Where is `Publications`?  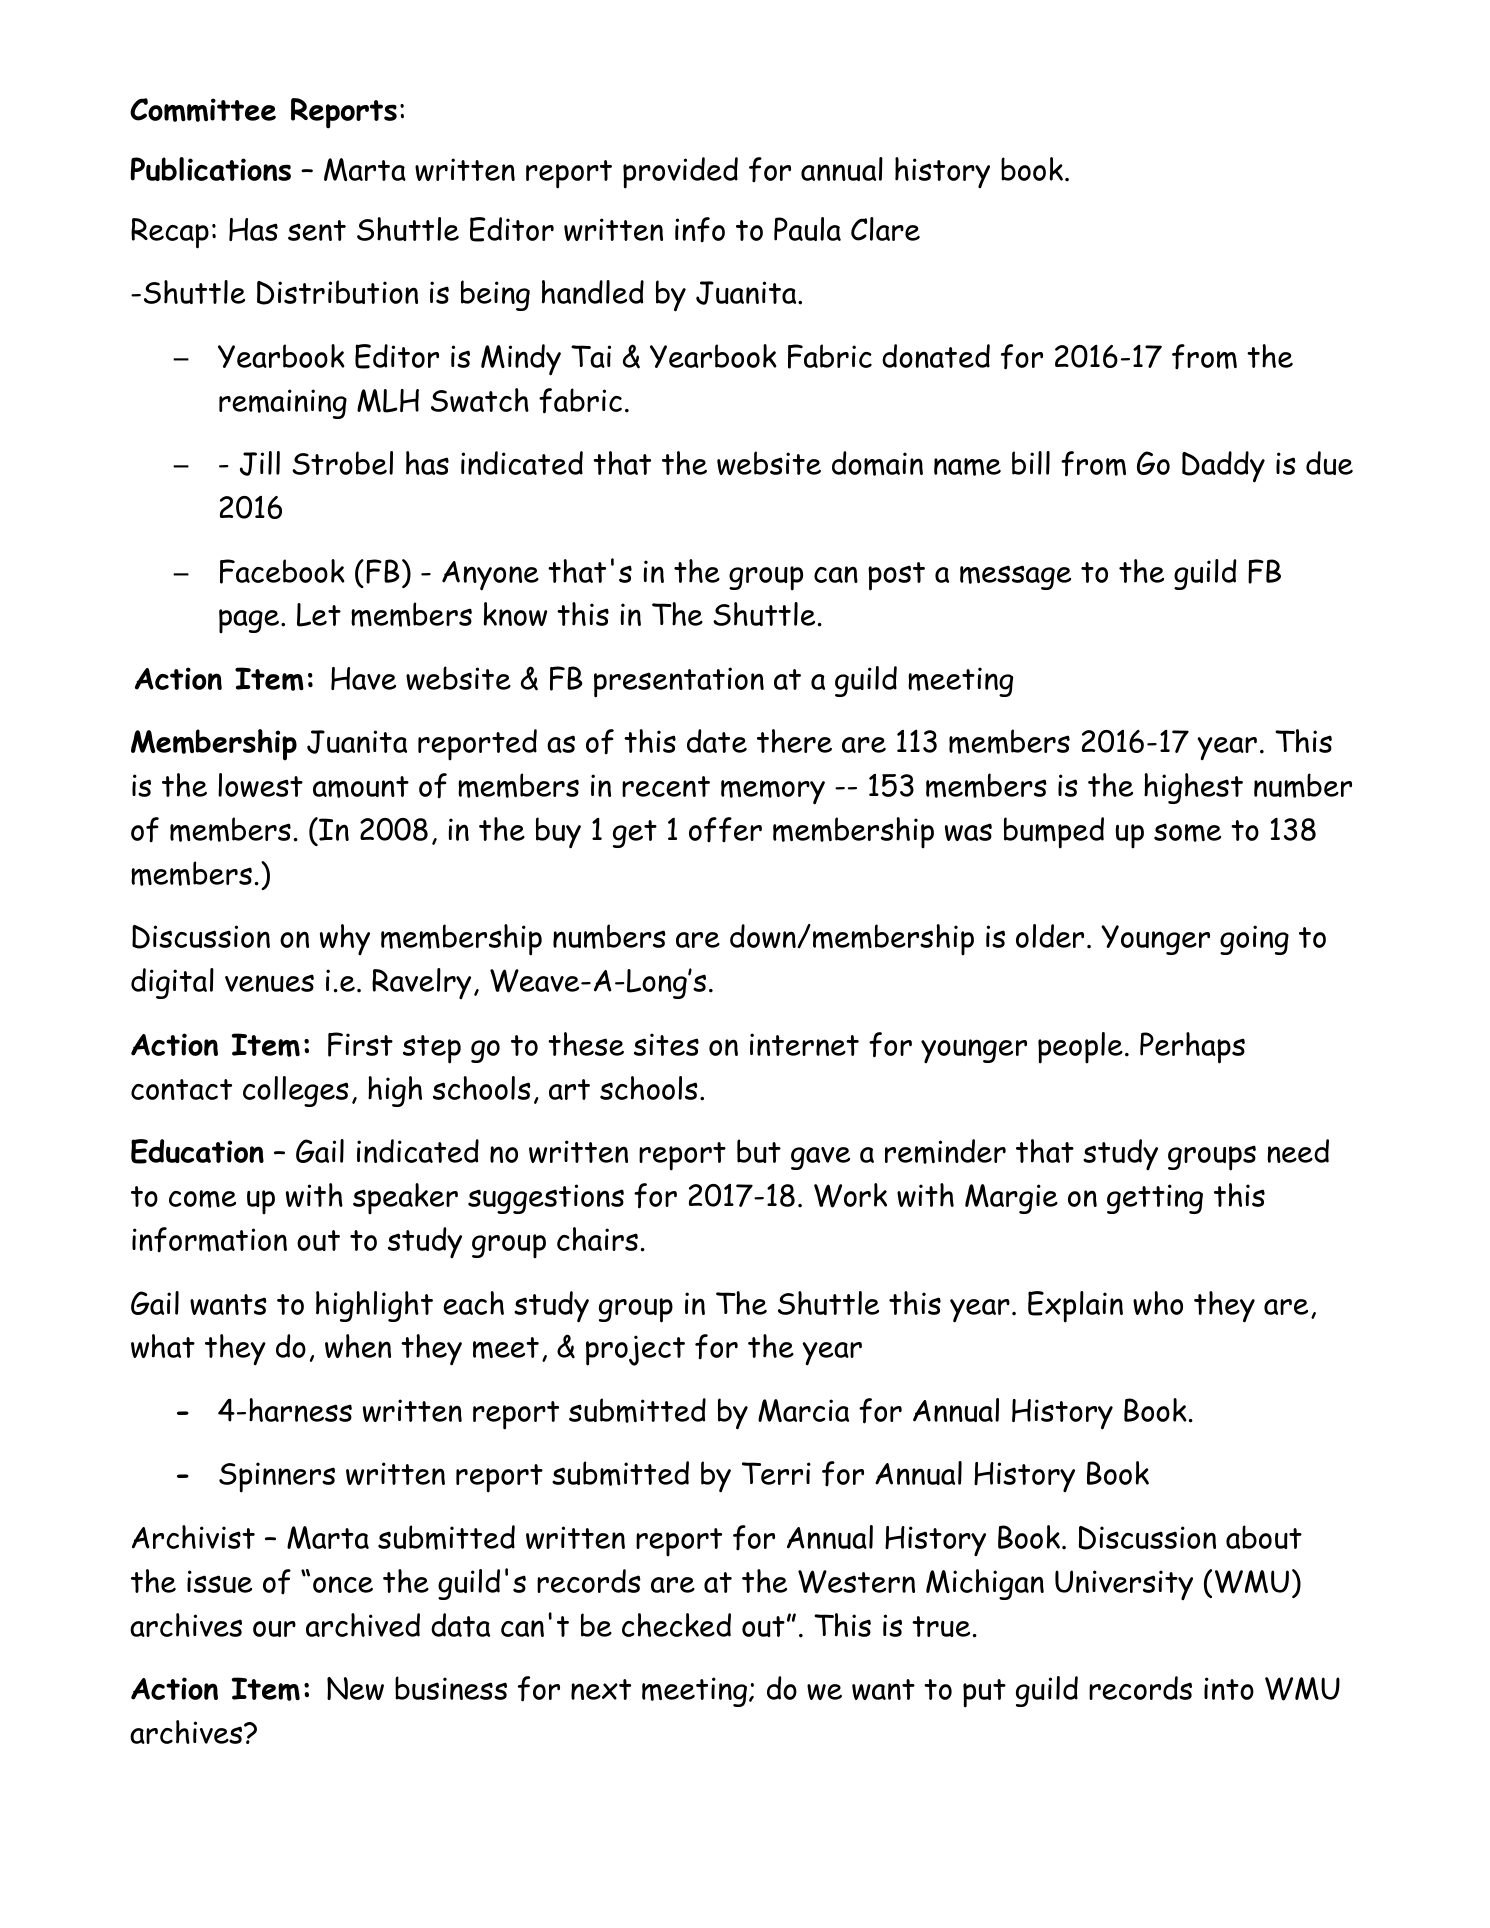 Publications is located at coordinates (211, 169).
